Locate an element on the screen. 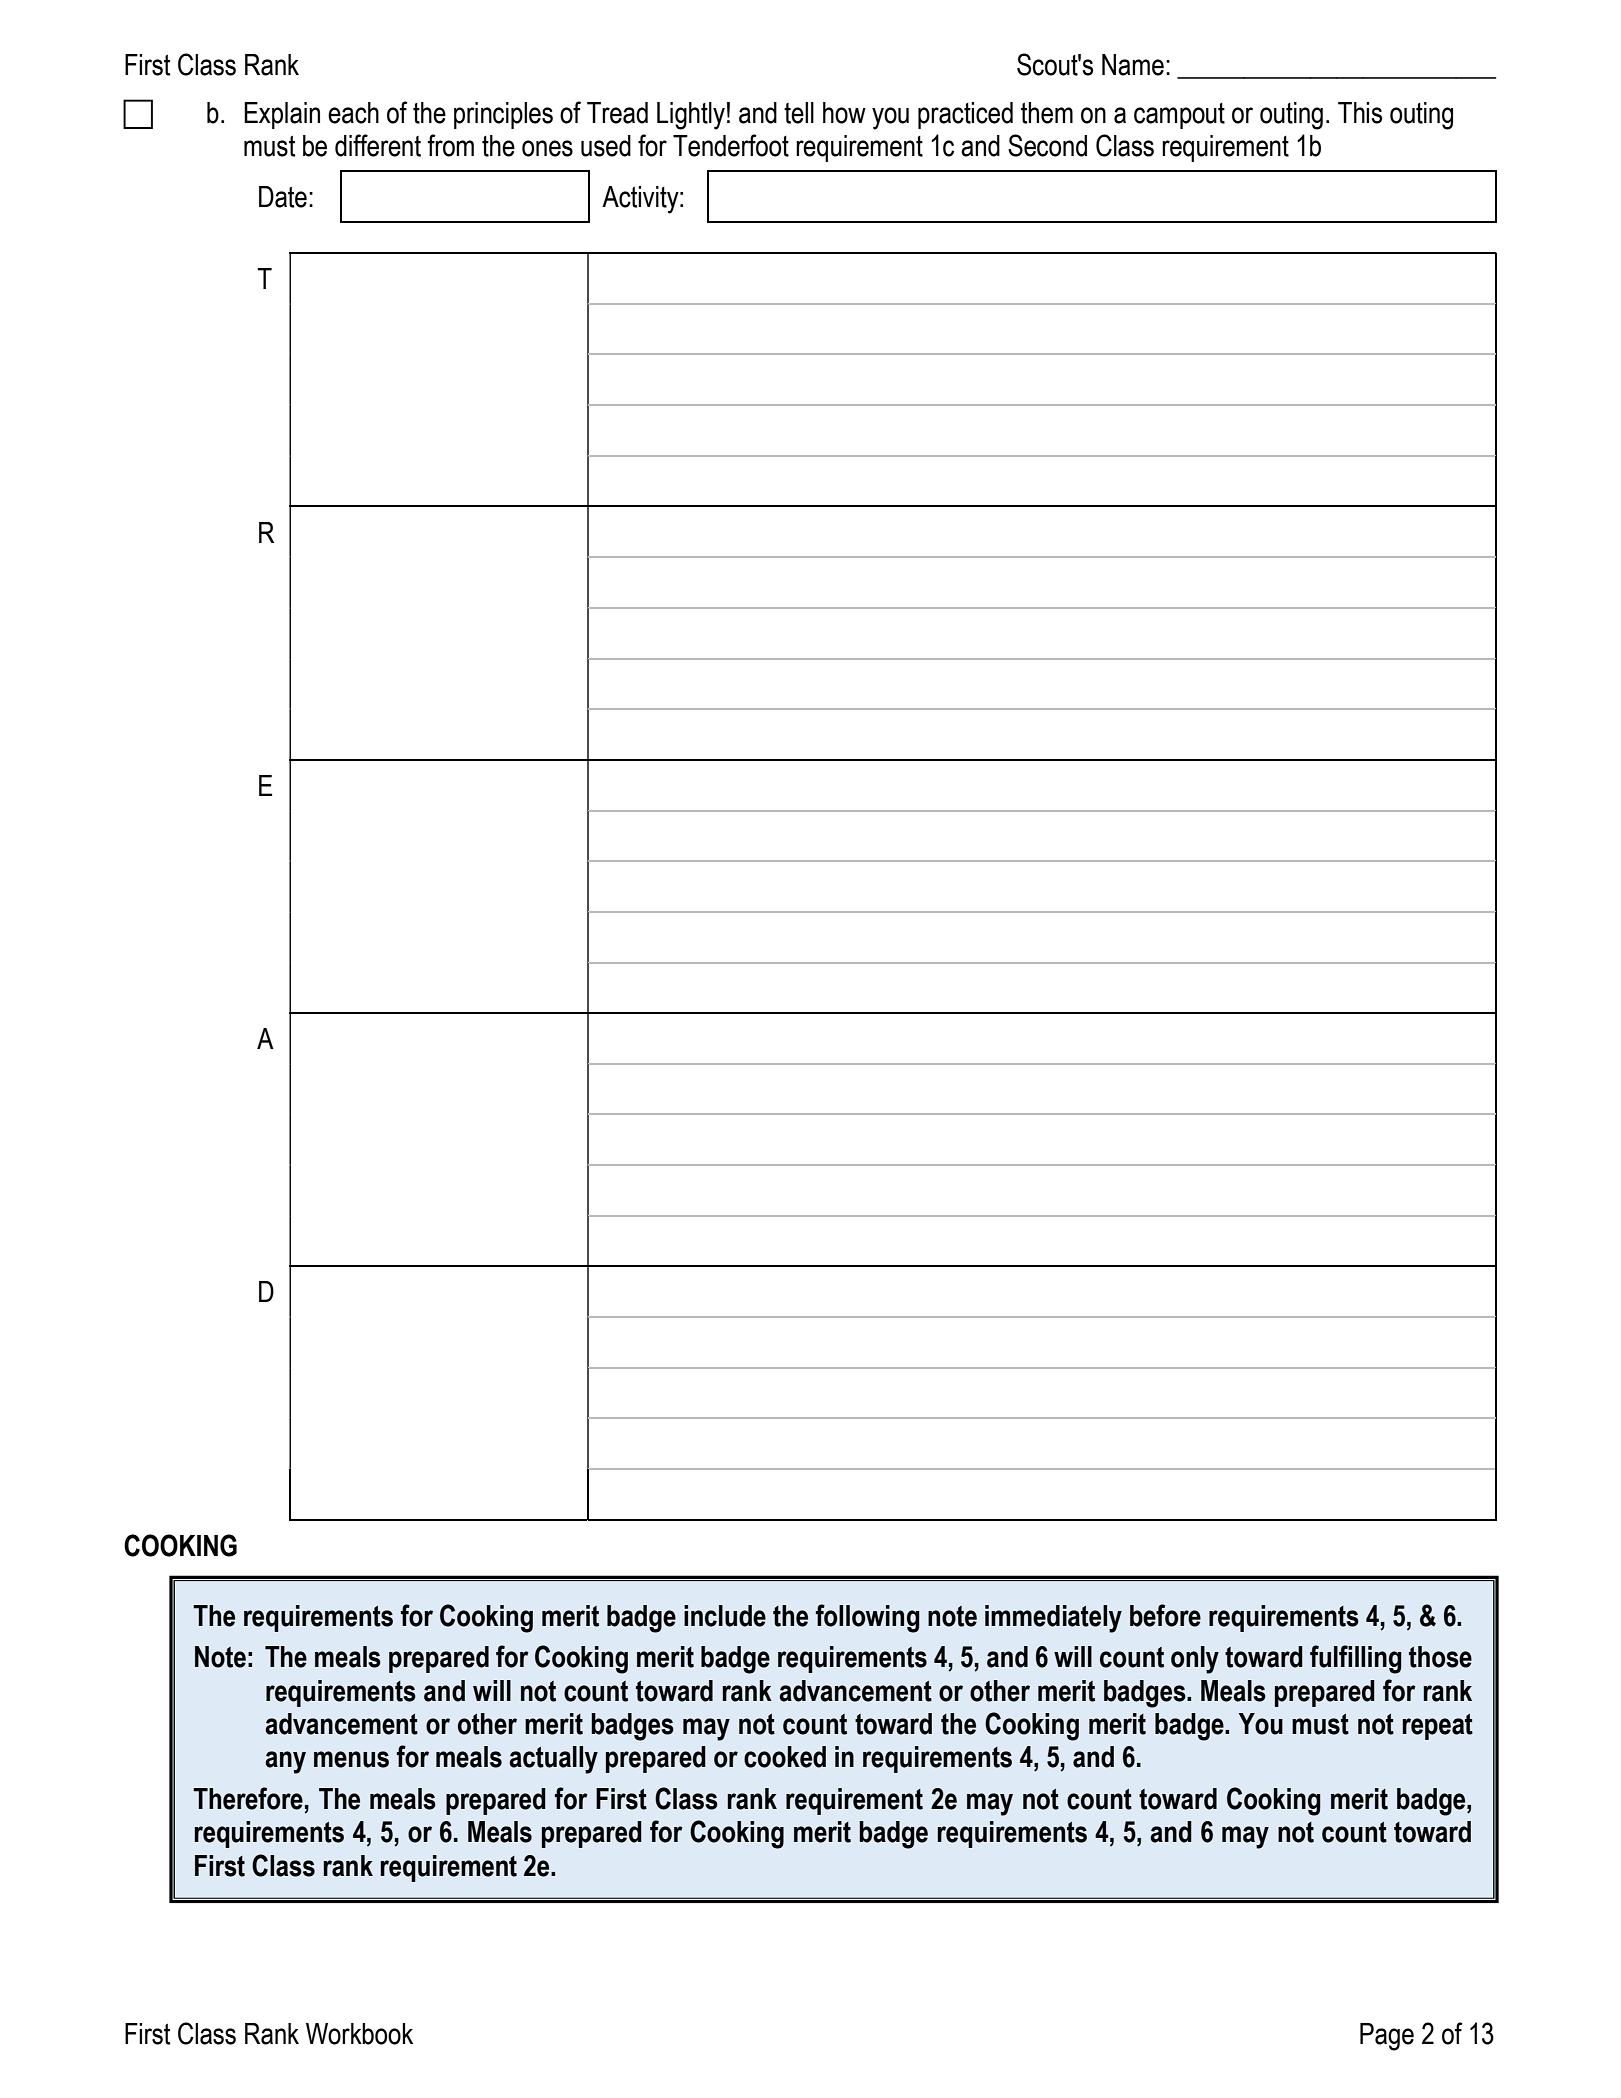 The height and width of the screenshot is (2098, 1621). how is located at coordinates (844, 113).
